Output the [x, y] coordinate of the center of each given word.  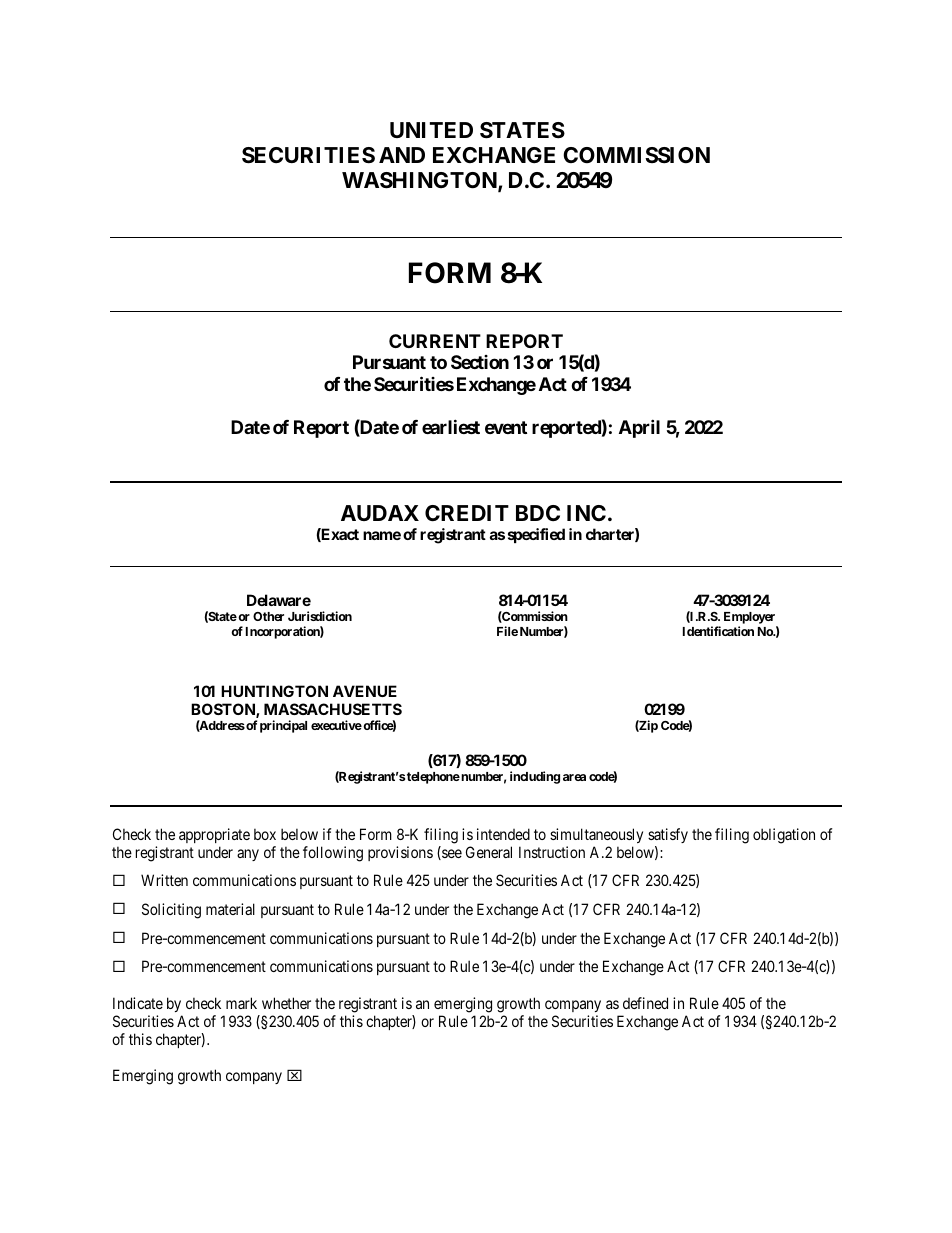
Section [480, 362]
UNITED [431, 130]
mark [241, 1003]
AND [402, 155]
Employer [751, 619]
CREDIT [467, 513]
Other [268, 616]
